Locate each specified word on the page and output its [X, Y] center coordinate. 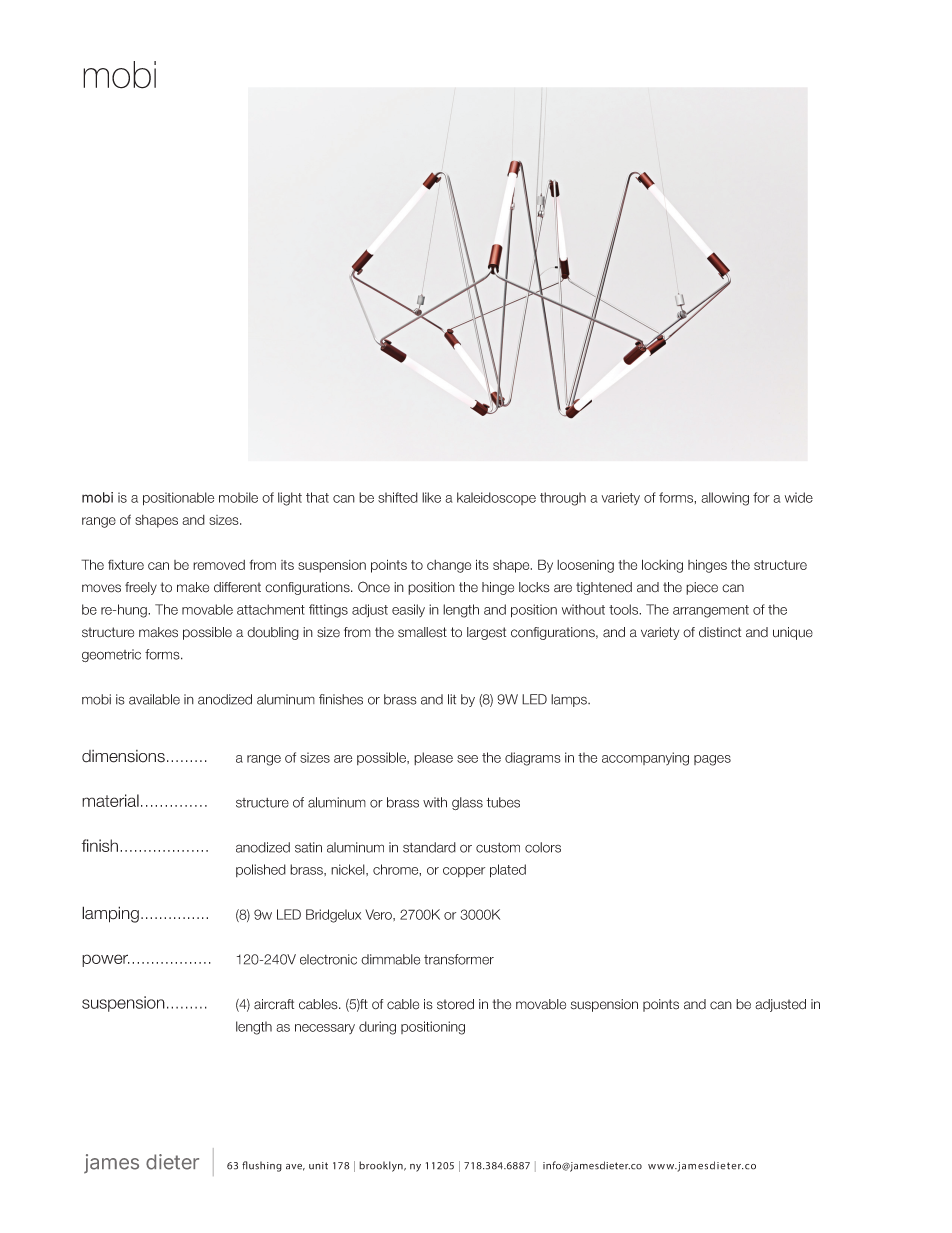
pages [712, 760]
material [110, 800]
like [431, 497]
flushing [262, 1166]
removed [219, 565]
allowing [725, 499]
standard [429, 847]
